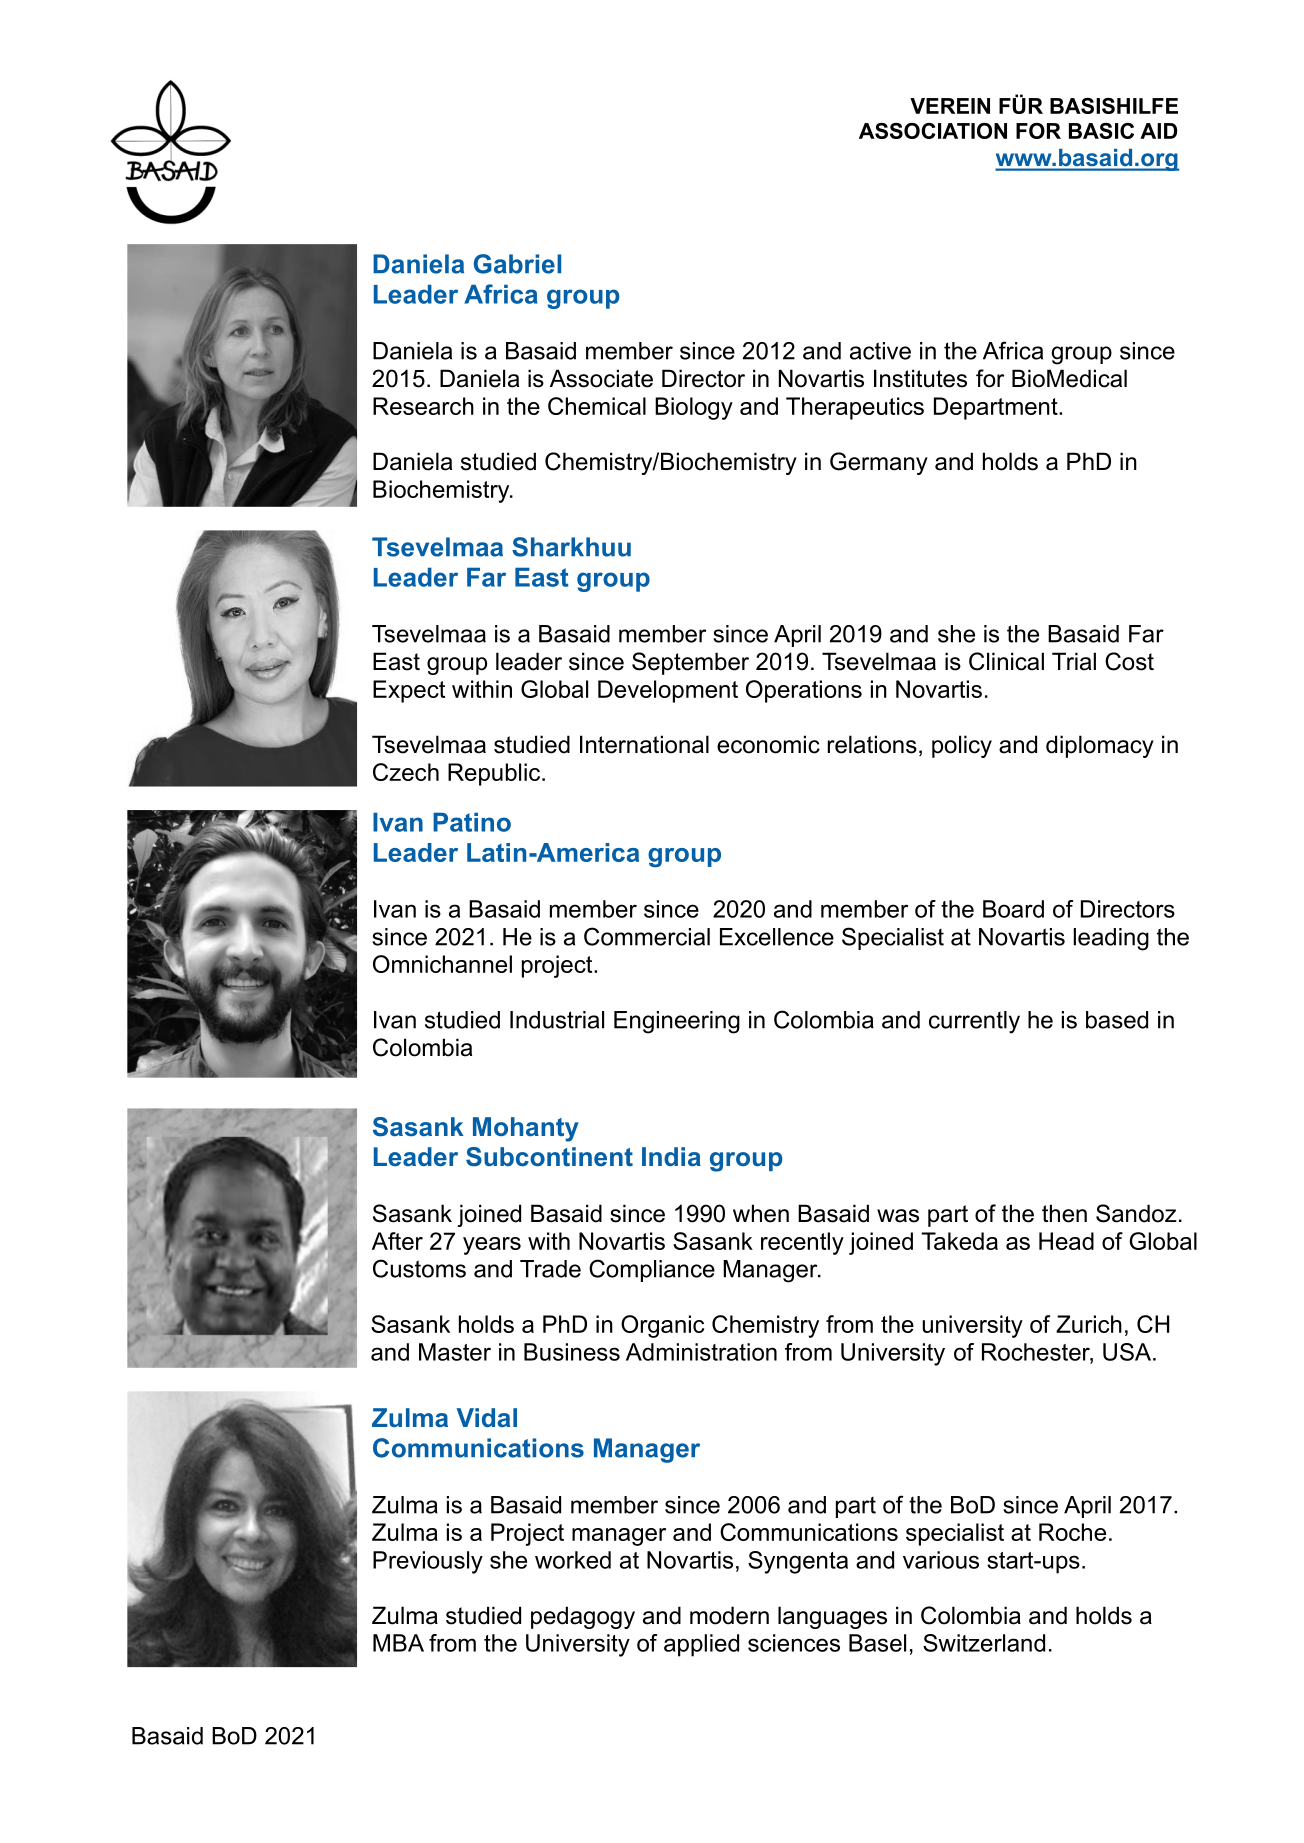 Image resolution: width=1304 pixels, height=1843 pixels. I want to click on BASIC, so click(1101, 131).
